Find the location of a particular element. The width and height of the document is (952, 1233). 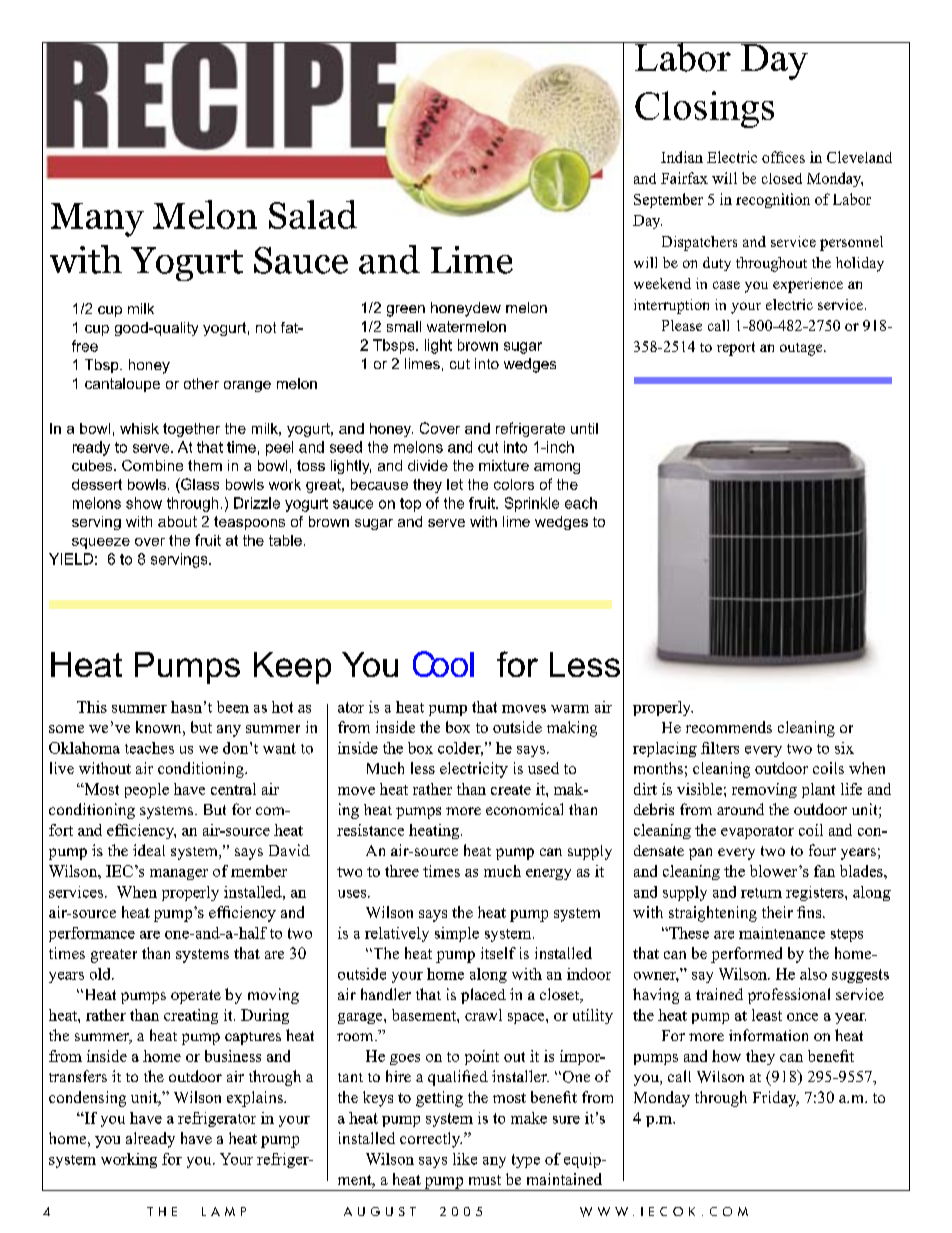

people is located at coordinates (147, 790).
